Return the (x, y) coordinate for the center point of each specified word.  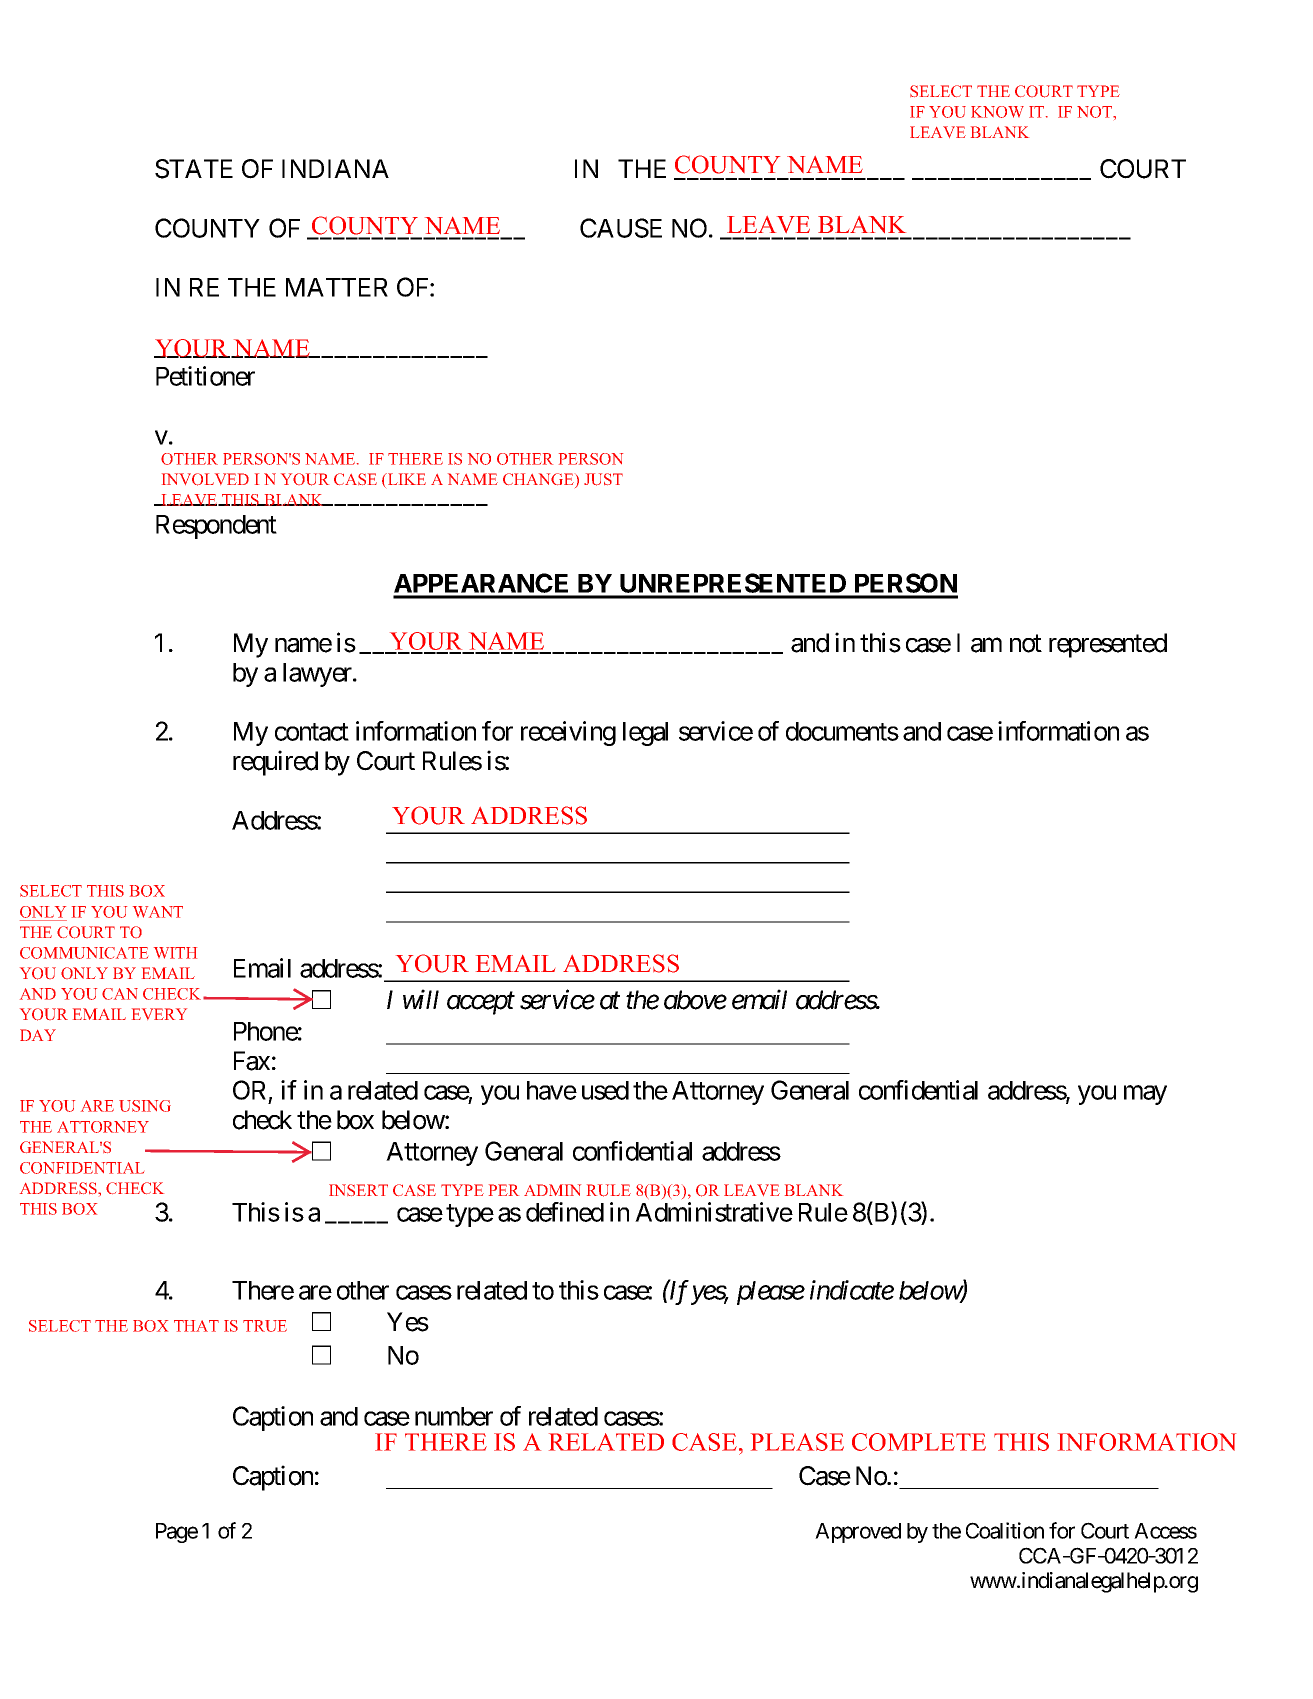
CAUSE (621, 228)
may (1145, 1095)
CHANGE (539, 480)
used (605, 1090)
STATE (194, 169)
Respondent (216, 527)
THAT (196, 1326)
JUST (603, 479)
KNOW (997, 112)
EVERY (159, 1014)
